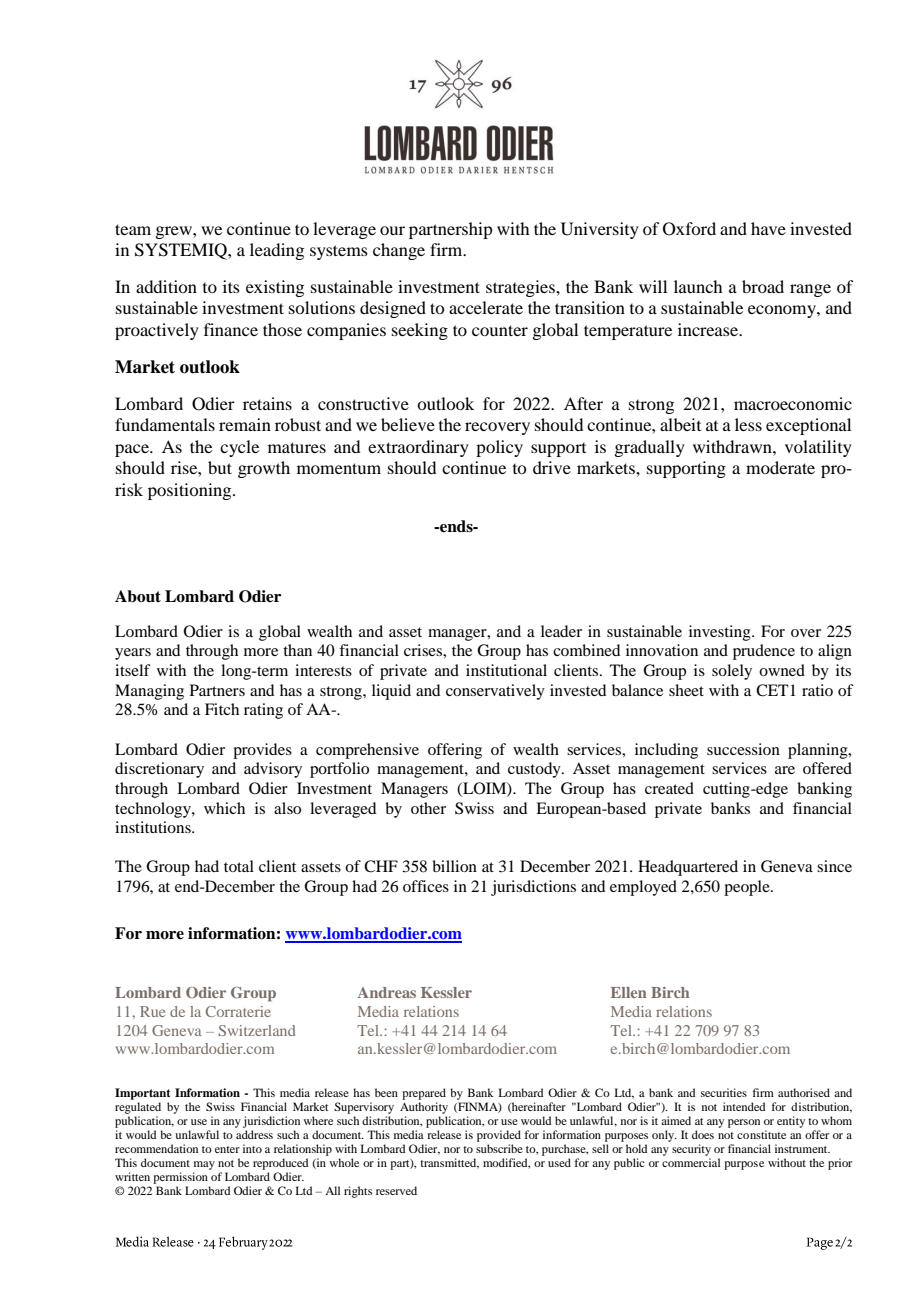  Describe the element at coordinates (561, 631) in the screenshot. I see `leader` at that location.
